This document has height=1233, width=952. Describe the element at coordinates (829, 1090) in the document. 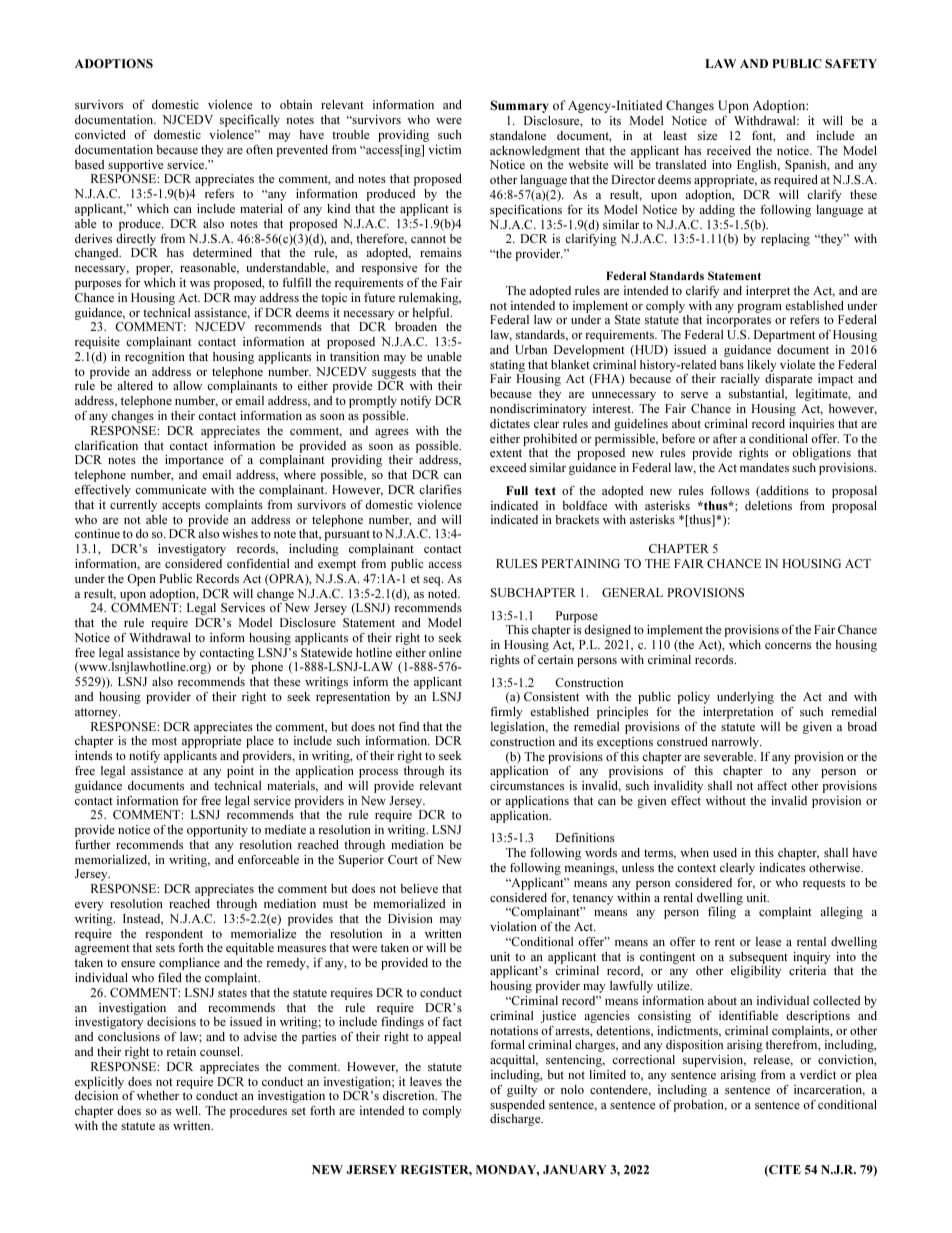

I see `incarceration` at that location.
